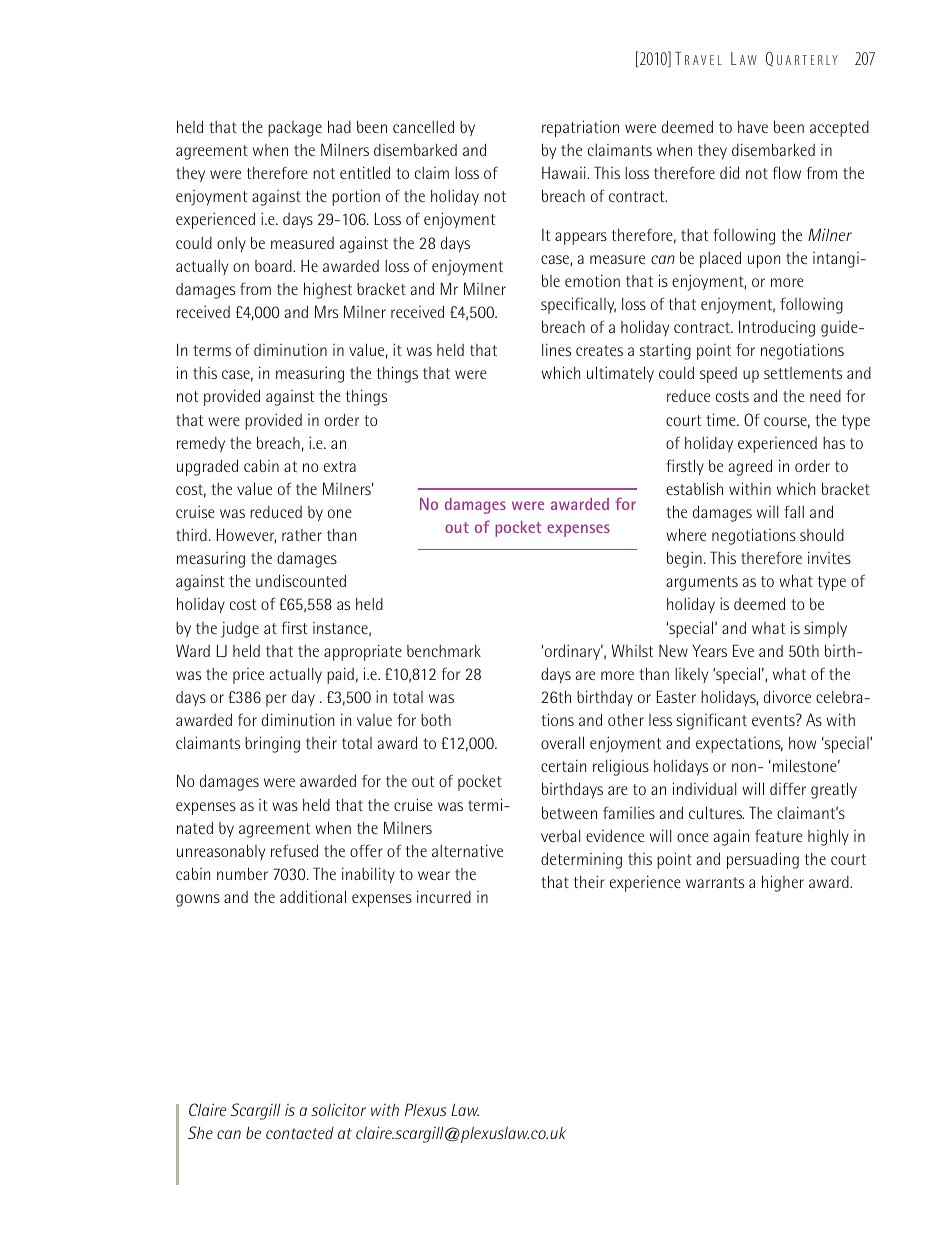 The width and height of the document is (952, 1240). What do you see at coordinates (565, 172) in the document?
I see `Hawaii` at bounding box center [565, 172].
